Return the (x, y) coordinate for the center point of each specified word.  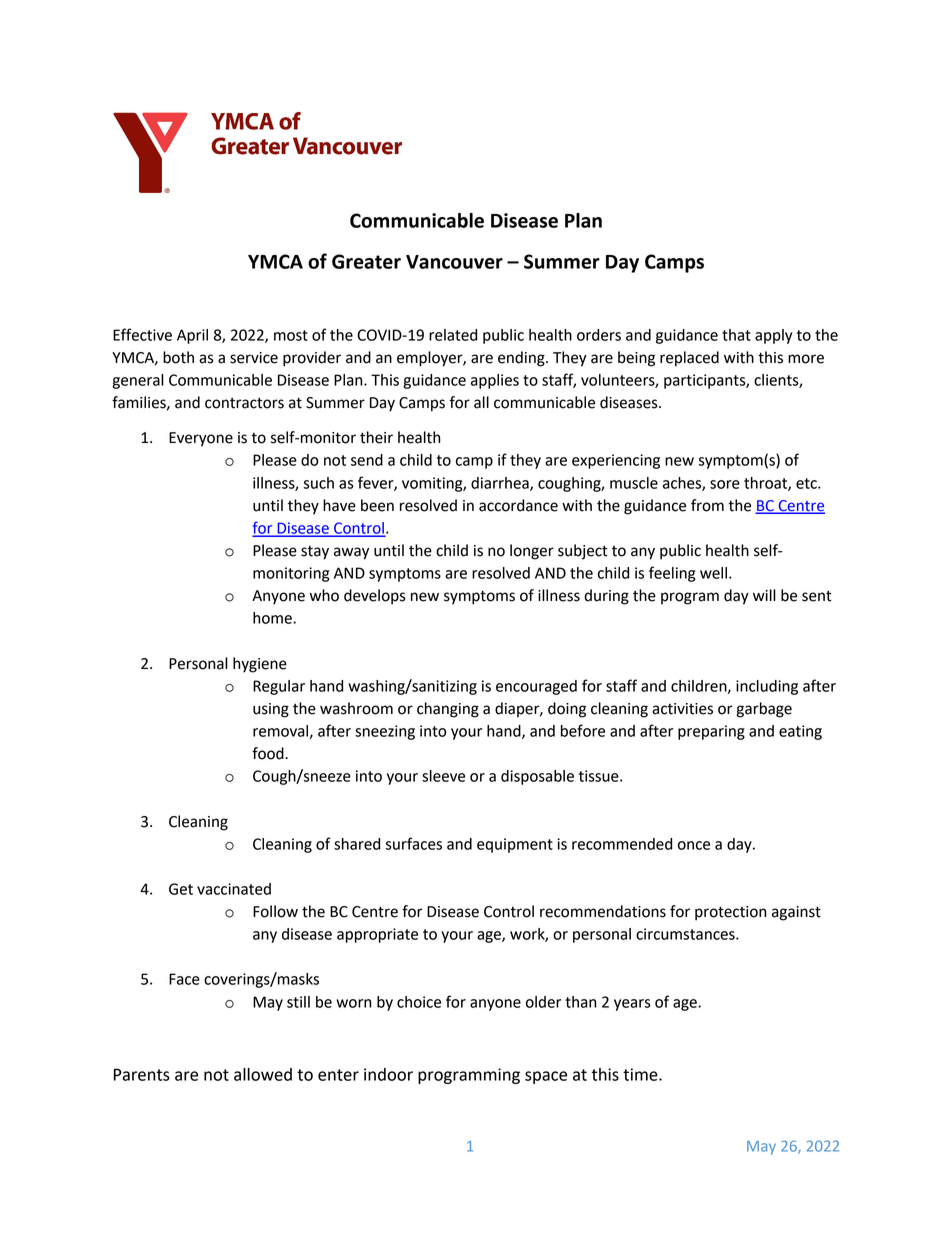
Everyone (201, 439)
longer (532, 552)
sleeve (443, 776)
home (273, 618)
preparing (711, 732)
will (764, 595)
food (269, 753)
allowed (263, 1074)
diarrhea (501, 484)
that (736, 335)
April (192, 336)
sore (725, 484)
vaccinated (234, 889)
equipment (515, 845)
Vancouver (454, 262)
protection (730, 913)
